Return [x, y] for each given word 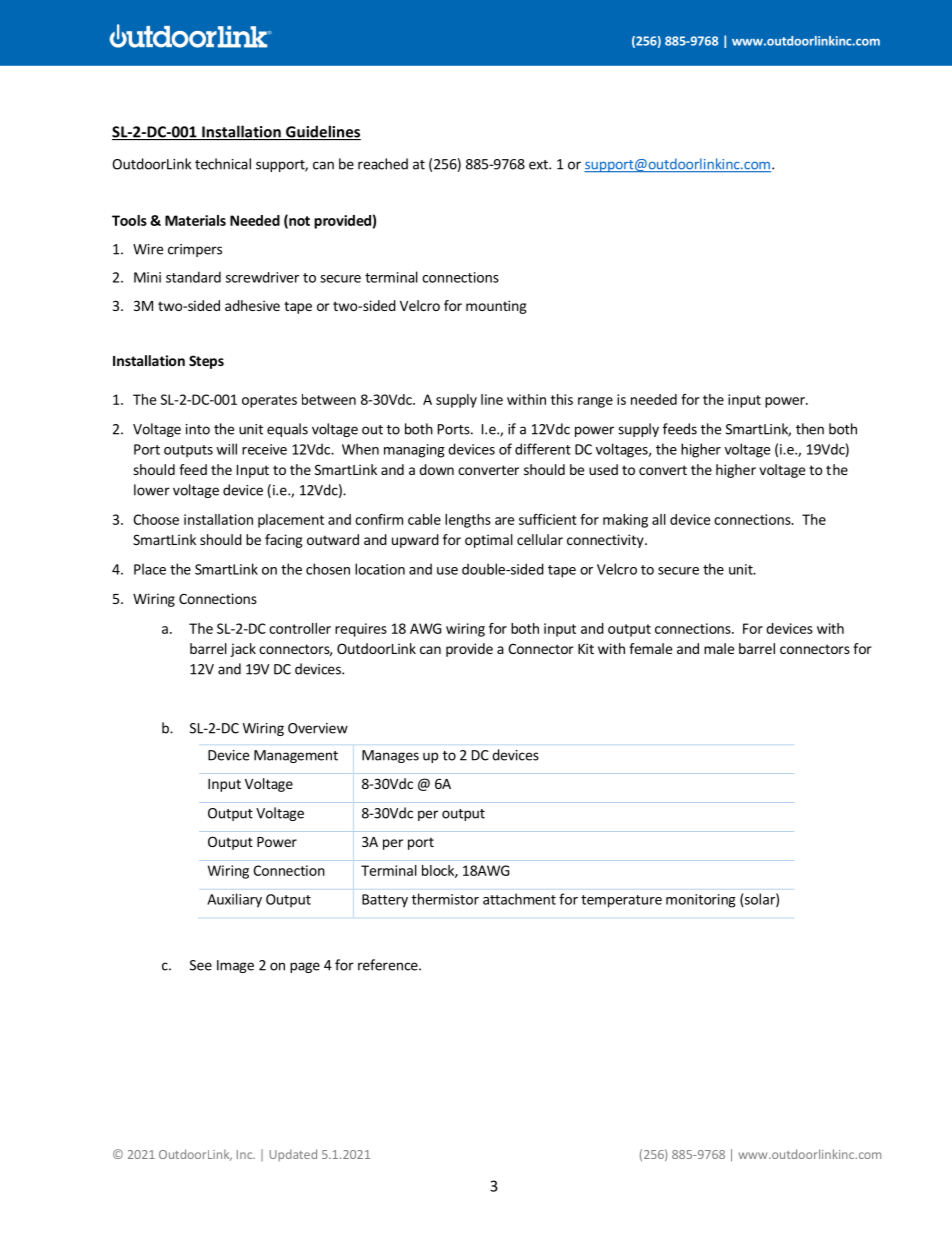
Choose [156, 519]
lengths [468, 521]
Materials [195, 220]
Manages [390, 756]
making [625, 521]
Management [296, 756]
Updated [293, 1155]
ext [539, 165]
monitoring [701, 901]
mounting [496, 307]
